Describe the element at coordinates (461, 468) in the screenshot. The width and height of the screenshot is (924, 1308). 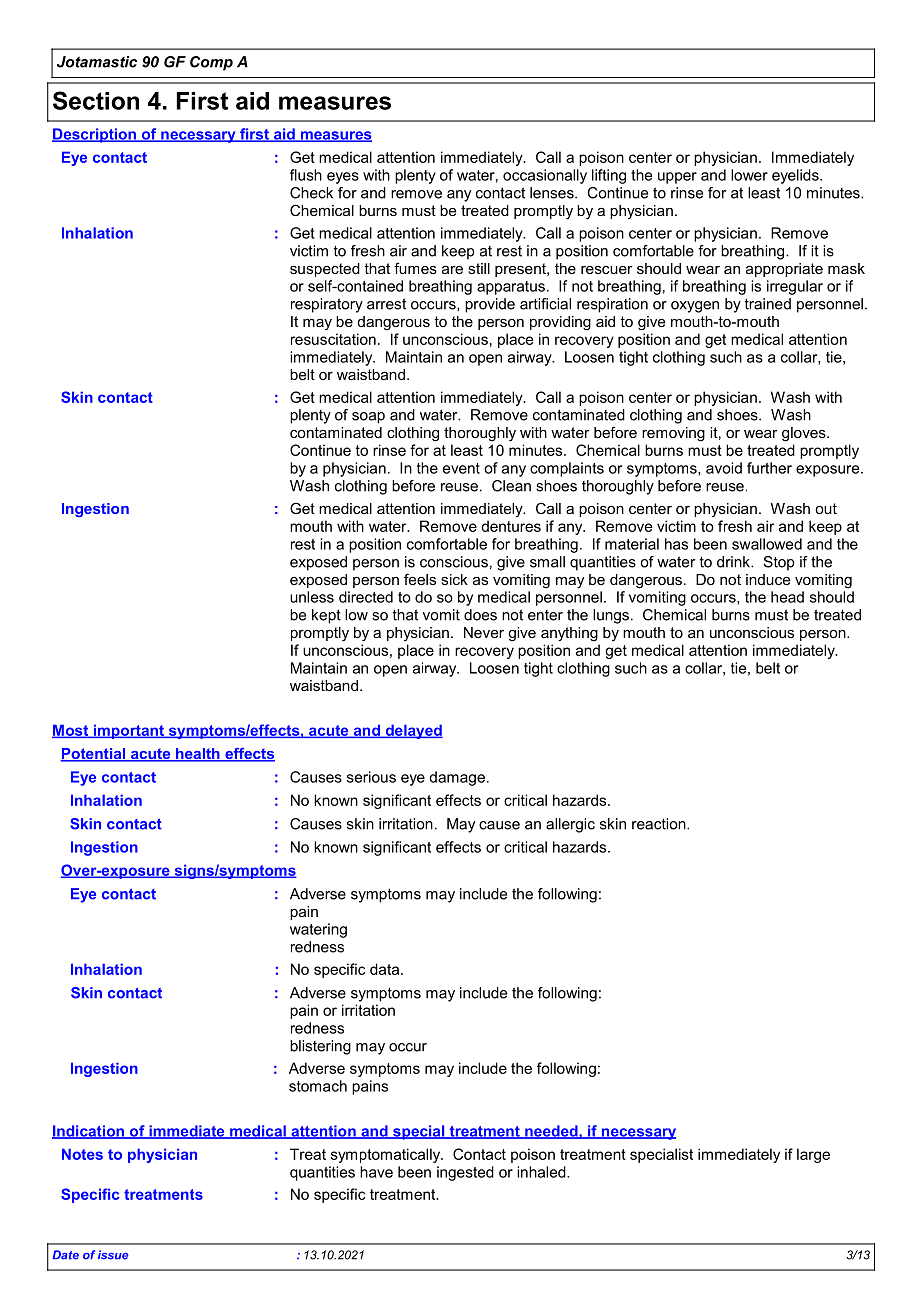
I see `event` at that location.
